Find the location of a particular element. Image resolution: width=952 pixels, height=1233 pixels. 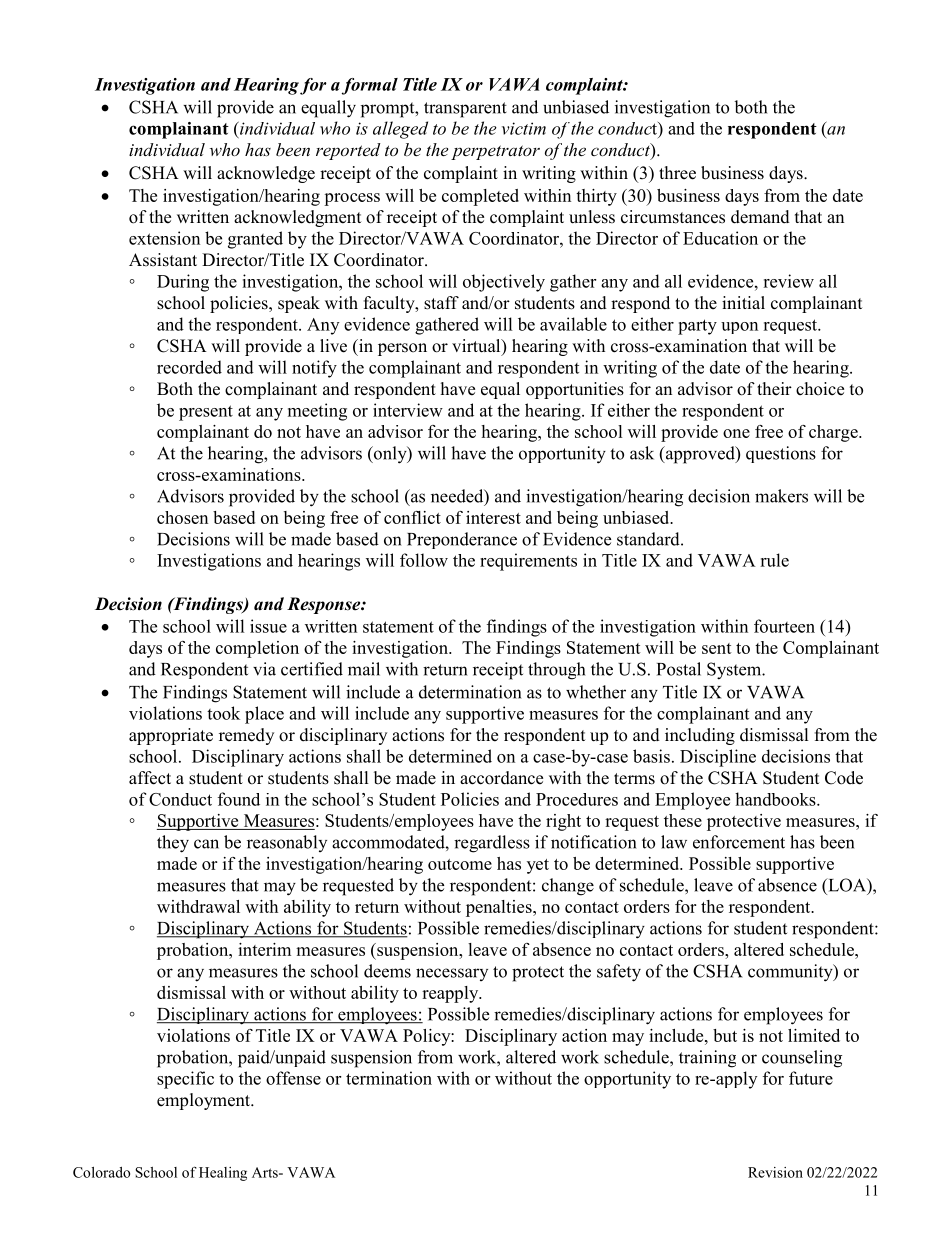

offense is located at coordinates (293, 1078).
